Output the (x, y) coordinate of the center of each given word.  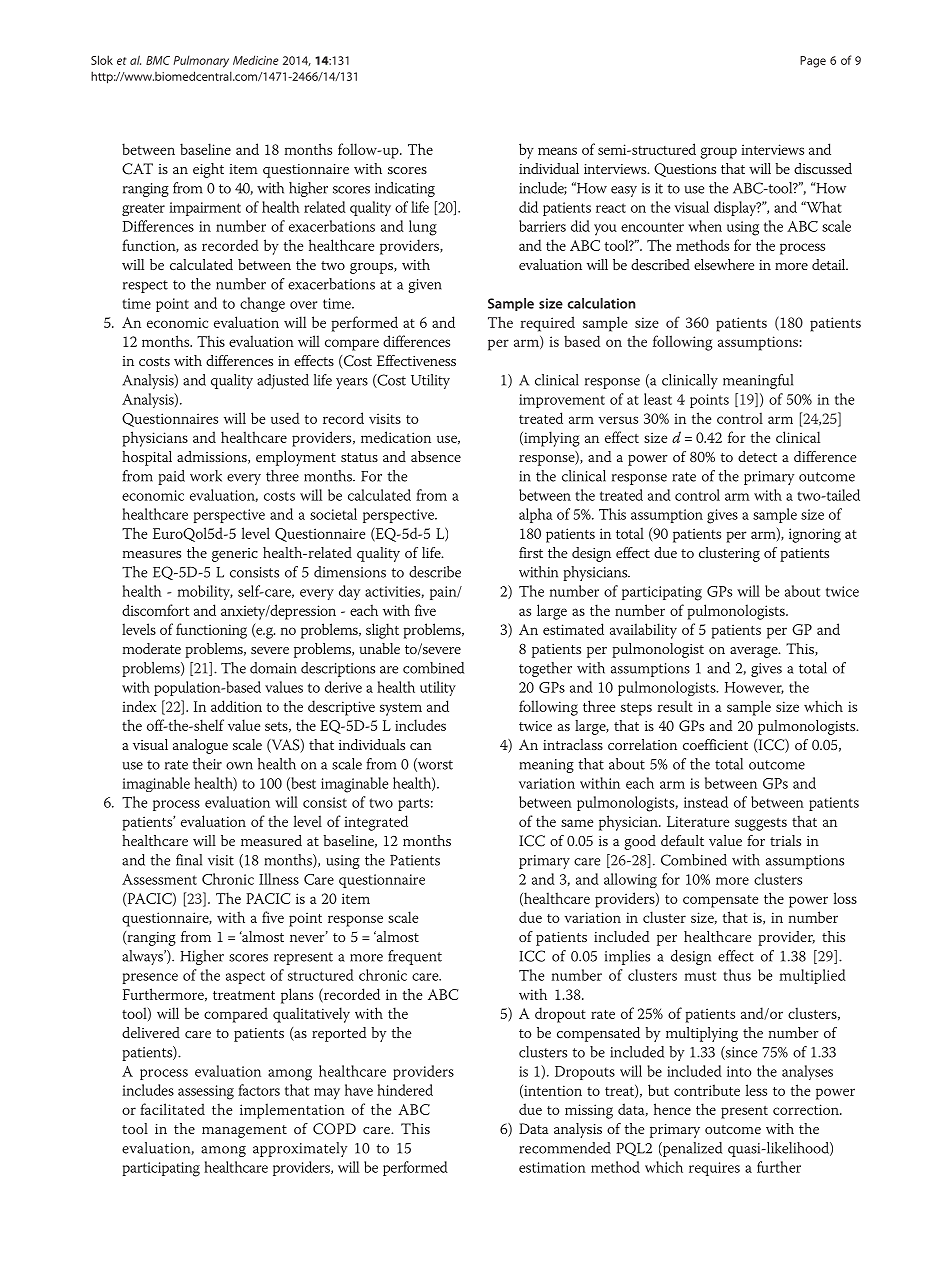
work (206, 476)
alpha (536, 515)
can (421, 746)
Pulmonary (201, 61)
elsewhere (724, 264)
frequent (415, 957)
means (557, 151)
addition (236, 706)
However (754, 688)
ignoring (815, 535)
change (262, 304)
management (244, 1131)
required (547, 324)
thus (737, 975)
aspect (245, 977)
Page (813, 62)
